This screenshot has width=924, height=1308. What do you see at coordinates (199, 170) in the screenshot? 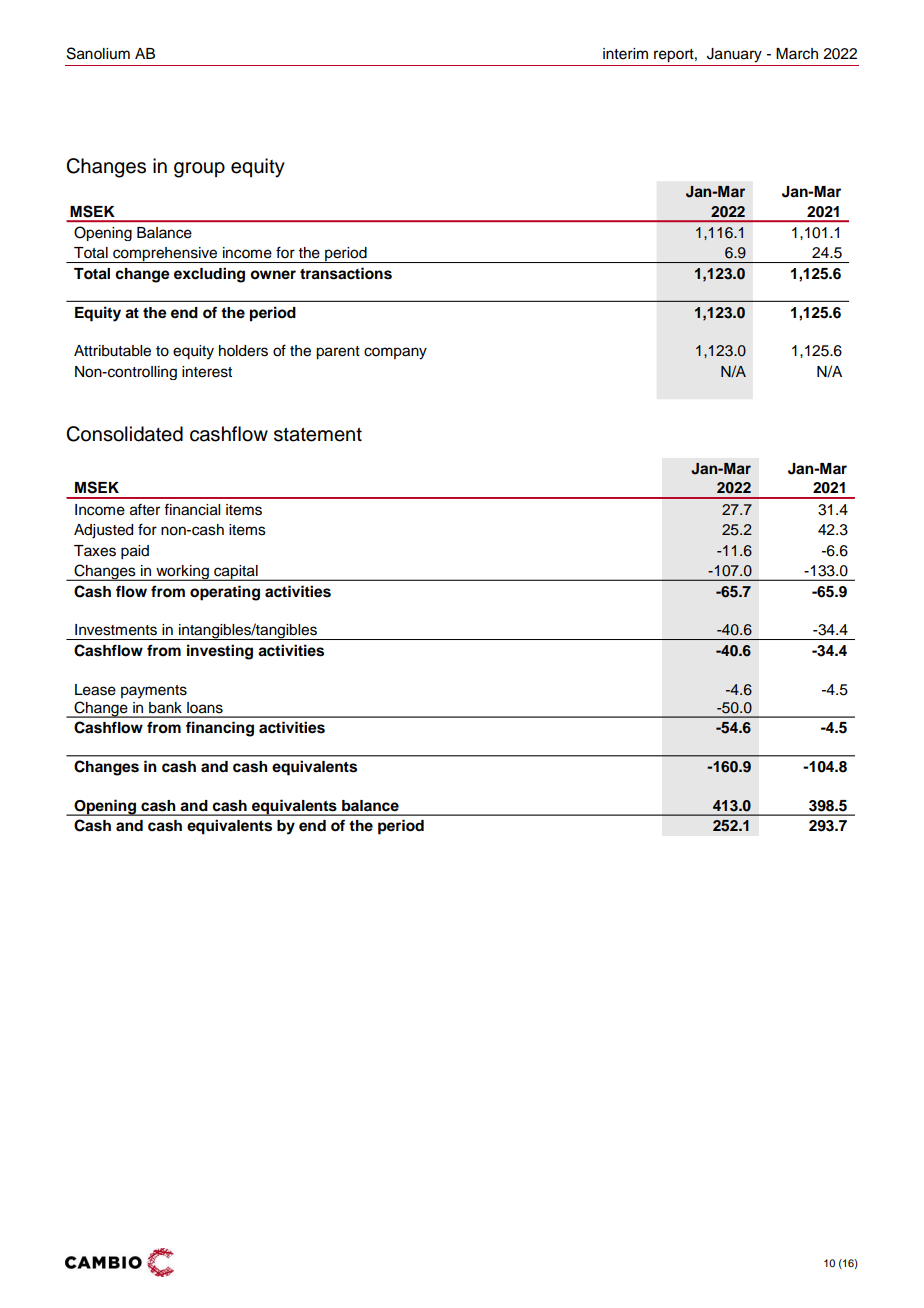
I see `group` at bounding box center [199, 170].
